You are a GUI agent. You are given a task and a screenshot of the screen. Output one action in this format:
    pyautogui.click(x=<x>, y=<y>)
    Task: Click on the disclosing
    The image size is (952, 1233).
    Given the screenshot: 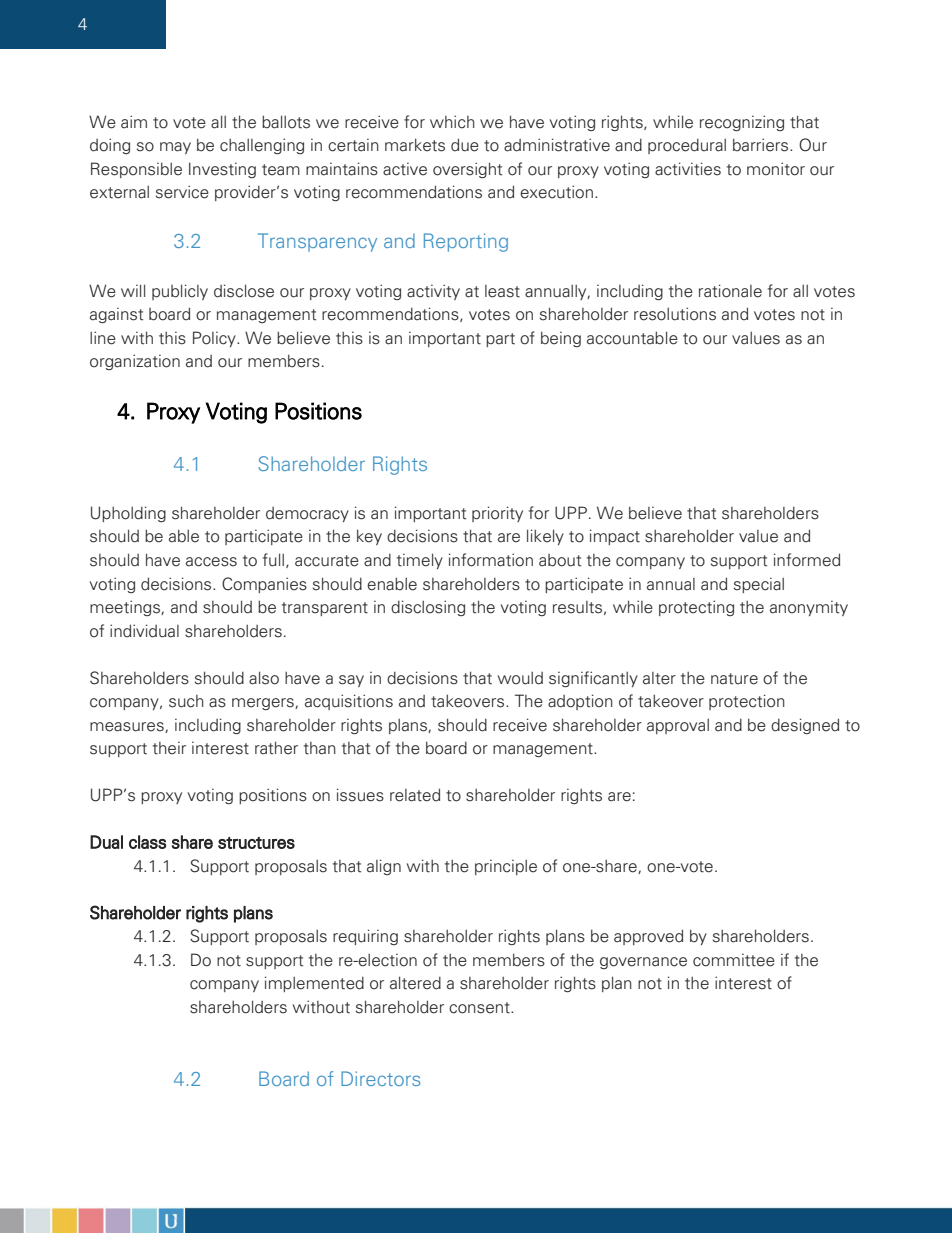 What is the action you would take?
    pyautogui.click(x=428, y=608)
